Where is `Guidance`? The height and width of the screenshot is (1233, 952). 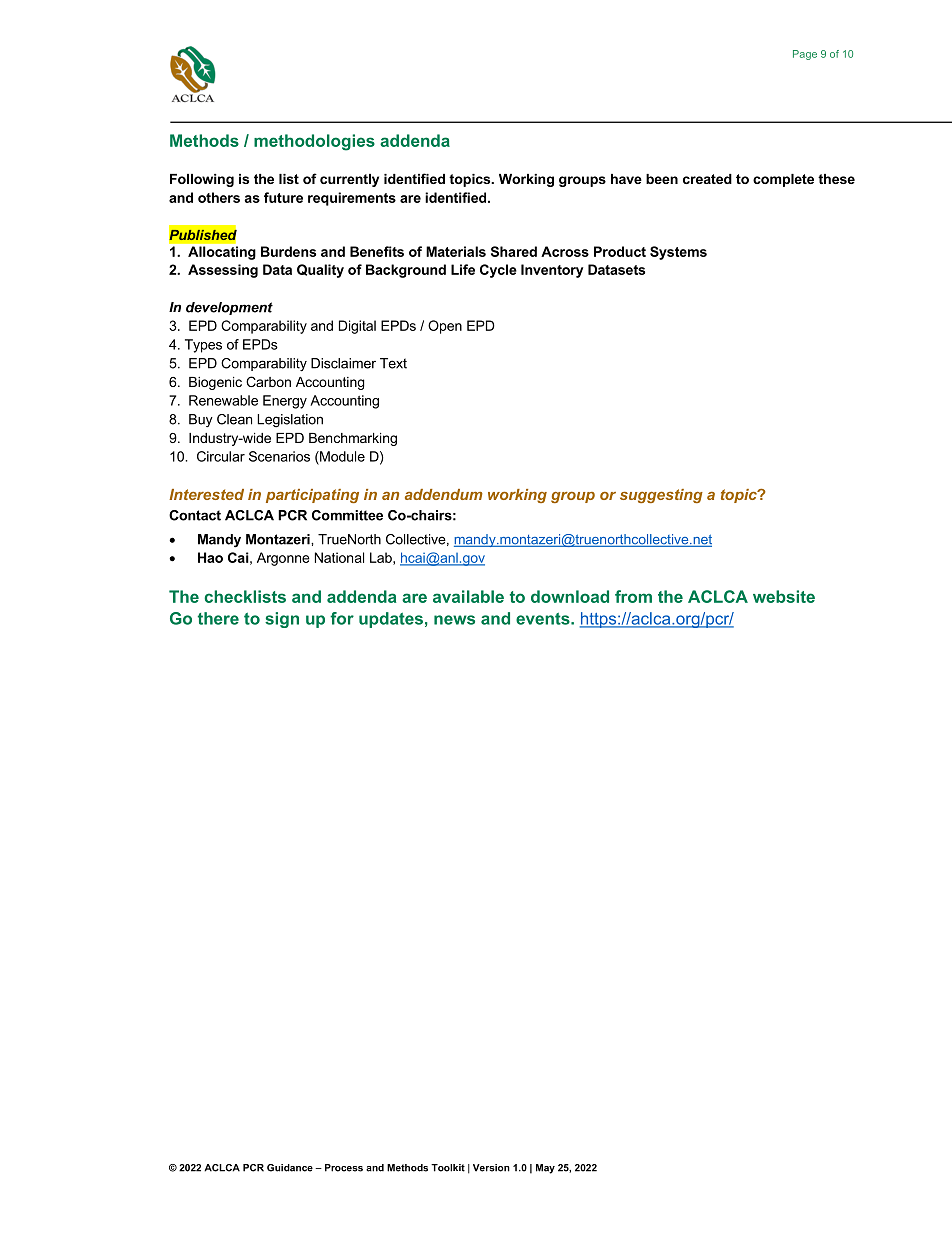
Guidance is located at coordinates (290, 1168).
